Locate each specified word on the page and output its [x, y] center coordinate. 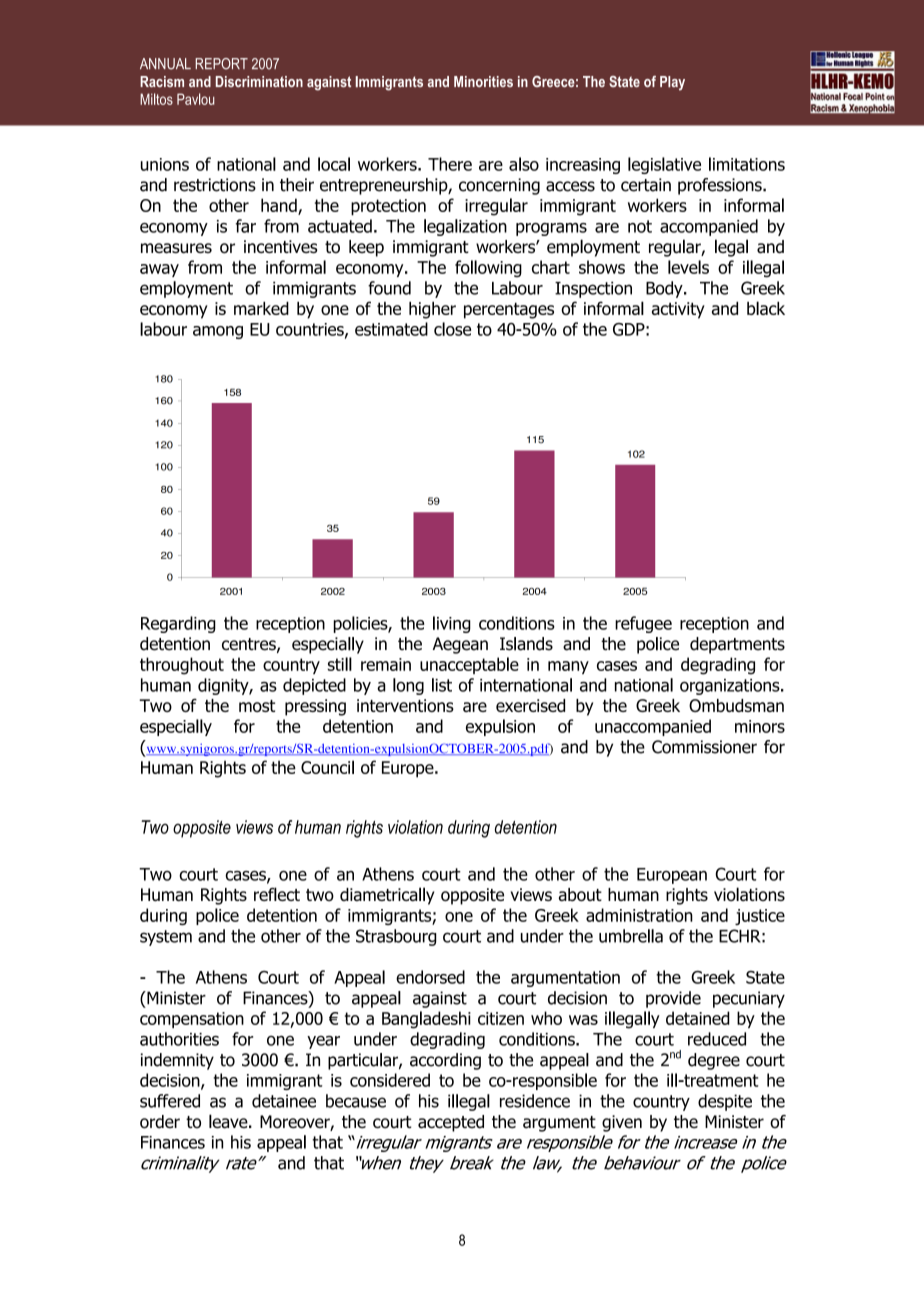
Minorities [483, 81]
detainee [284, 1101]
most [257, 706]
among [218, 332]
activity [678, 310]
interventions [405, 705]
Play [672, 83]
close [452, 329]
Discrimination [259, 81]
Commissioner [704, 747]
